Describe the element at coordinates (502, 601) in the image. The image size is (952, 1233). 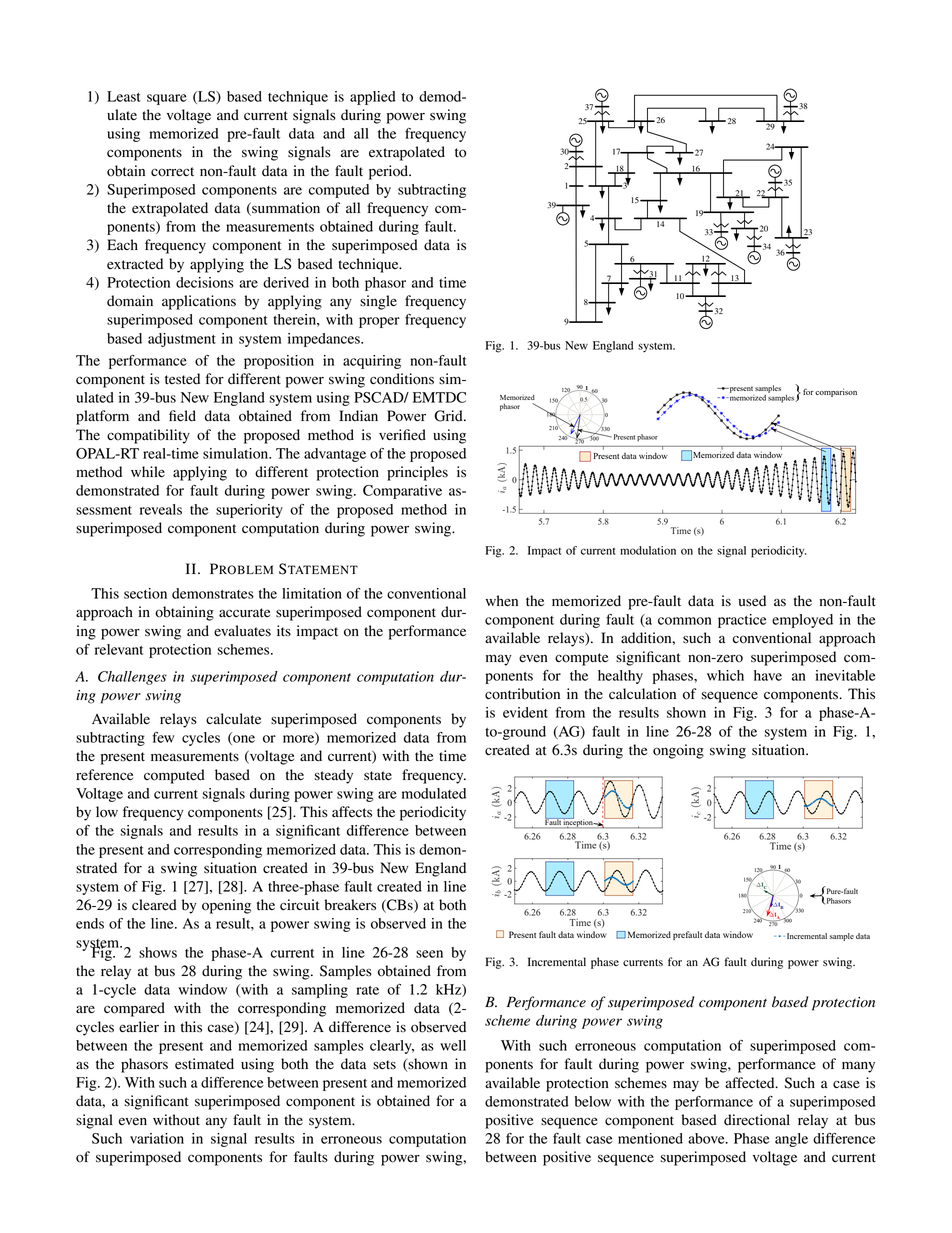
I see `when` at that location.
